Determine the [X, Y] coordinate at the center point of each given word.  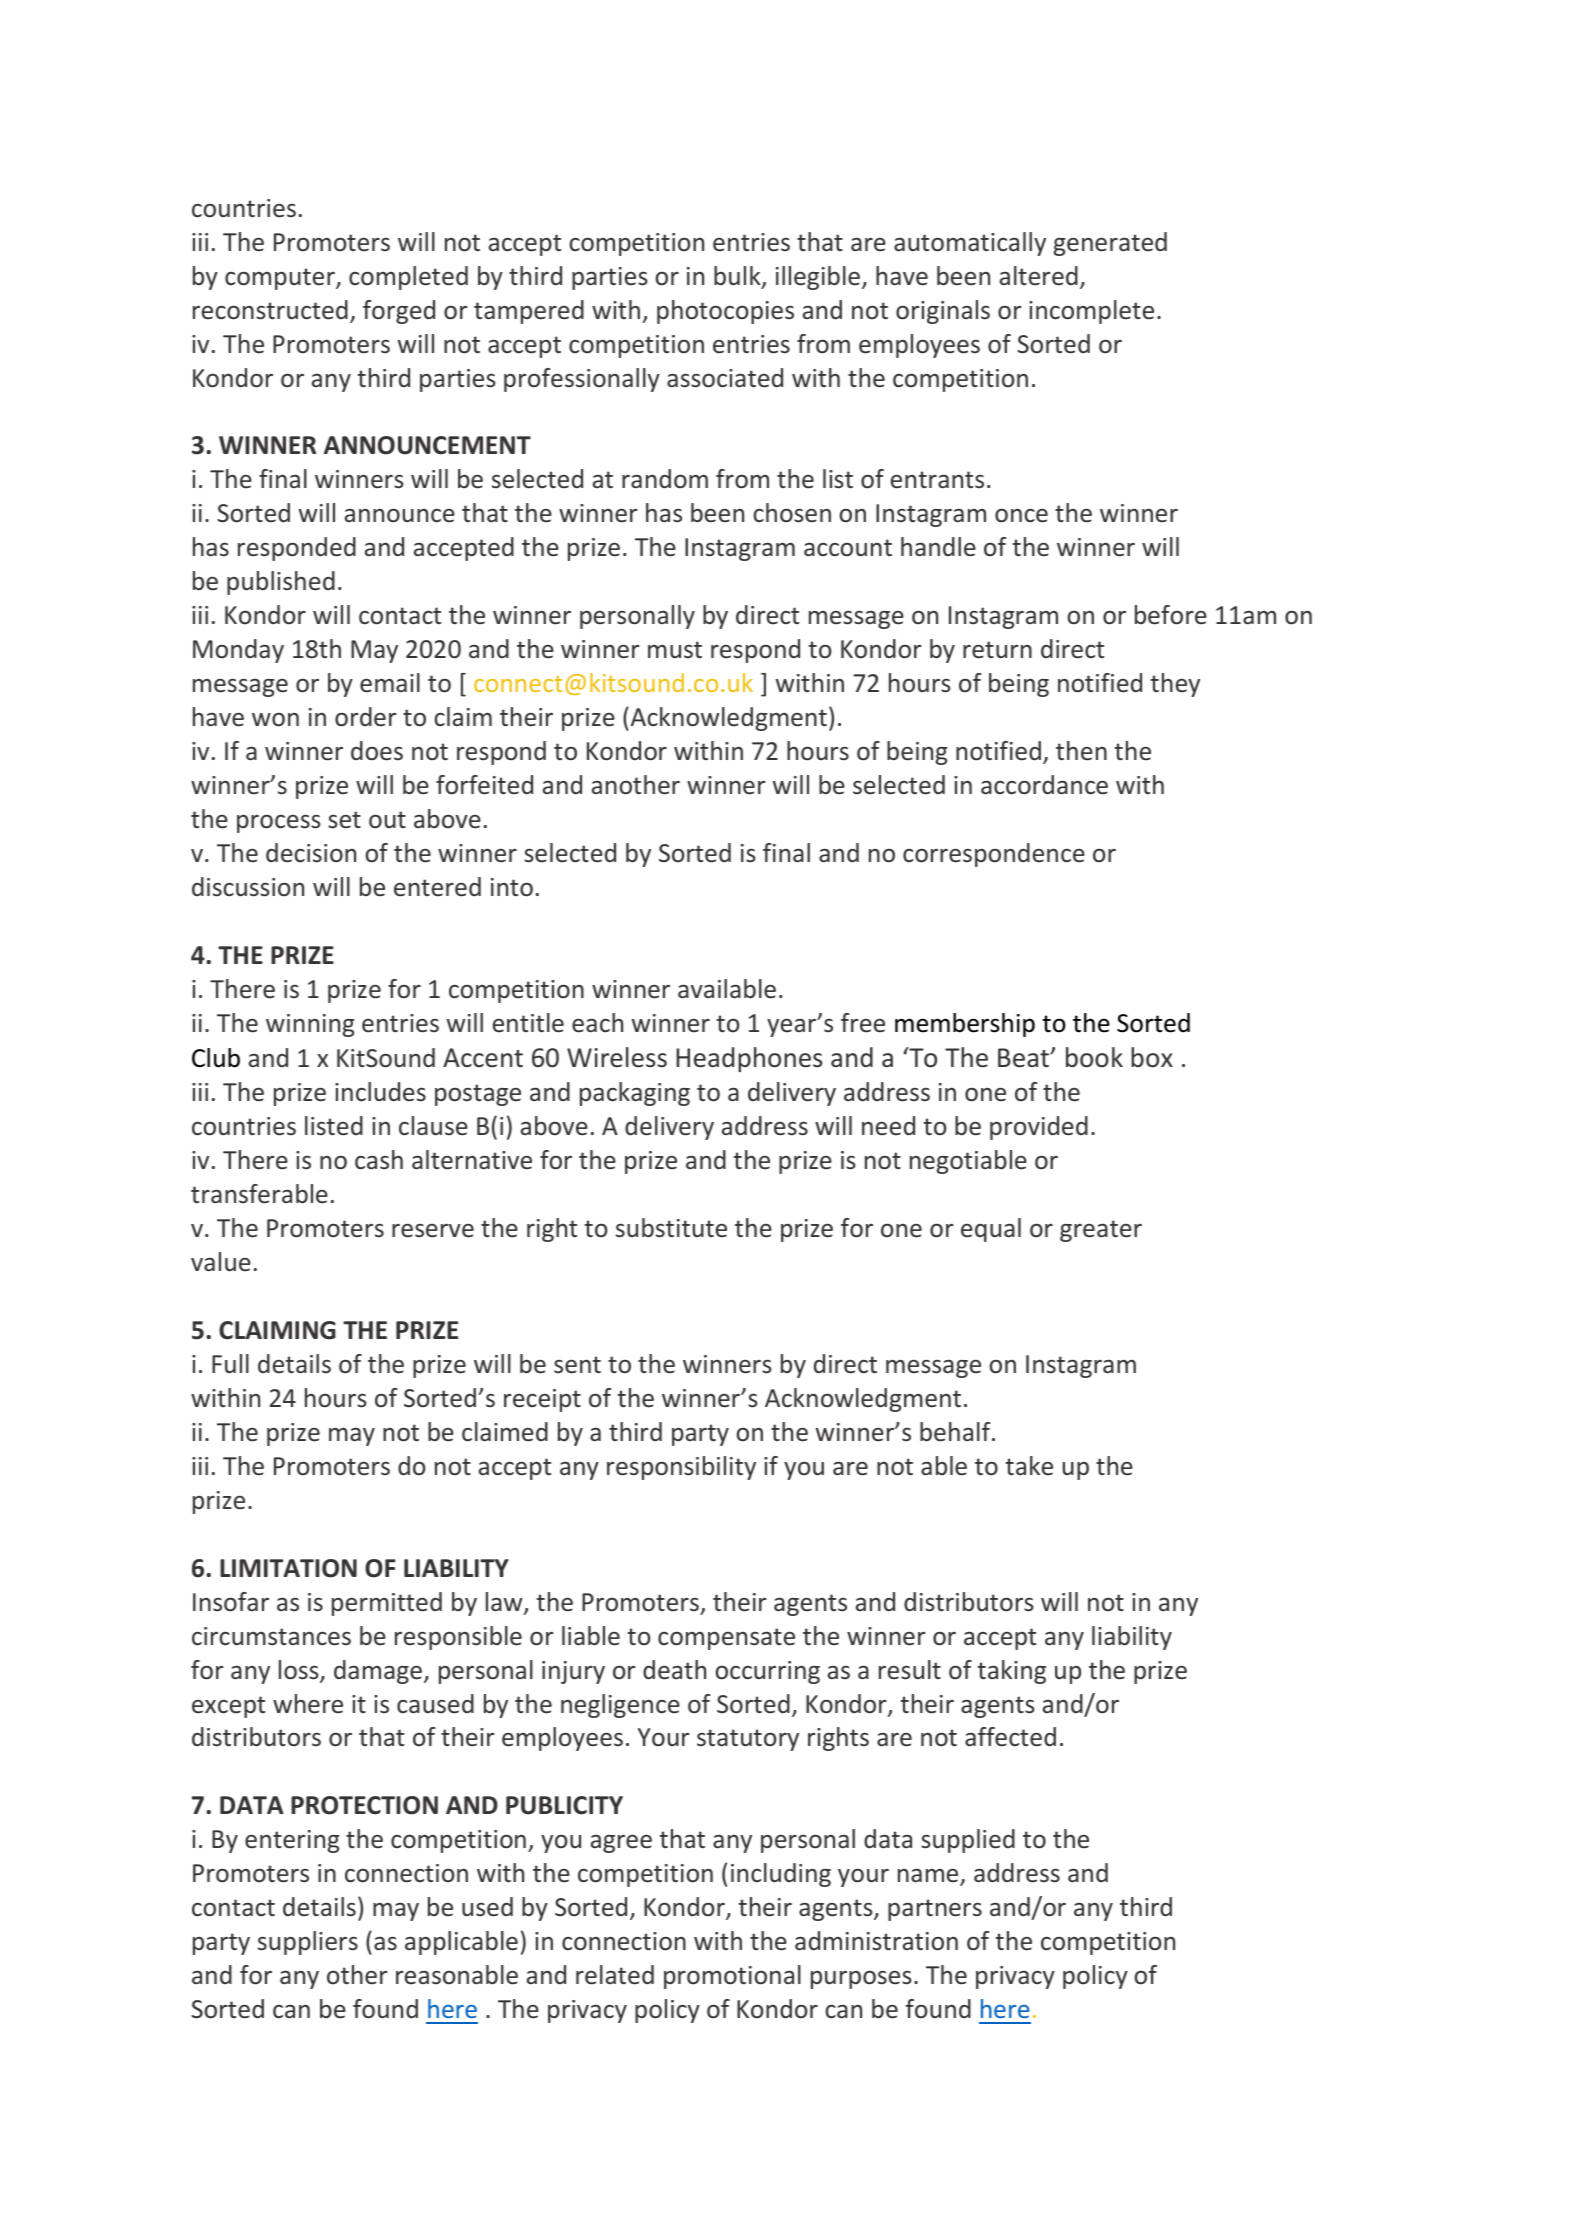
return [997, 650]
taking [1012, 1672]
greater [1101, 1231]
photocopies [725, 312]
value [221, 1262]
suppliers [308, 1943]
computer [281, 279]
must [675, 649]
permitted [387, 1604]
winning [310, 1025]
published [281, 583]
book [1094, 1057]
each [597, 1023]
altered [1039, 276]
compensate [726, 1639]
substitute [671, 1228]
